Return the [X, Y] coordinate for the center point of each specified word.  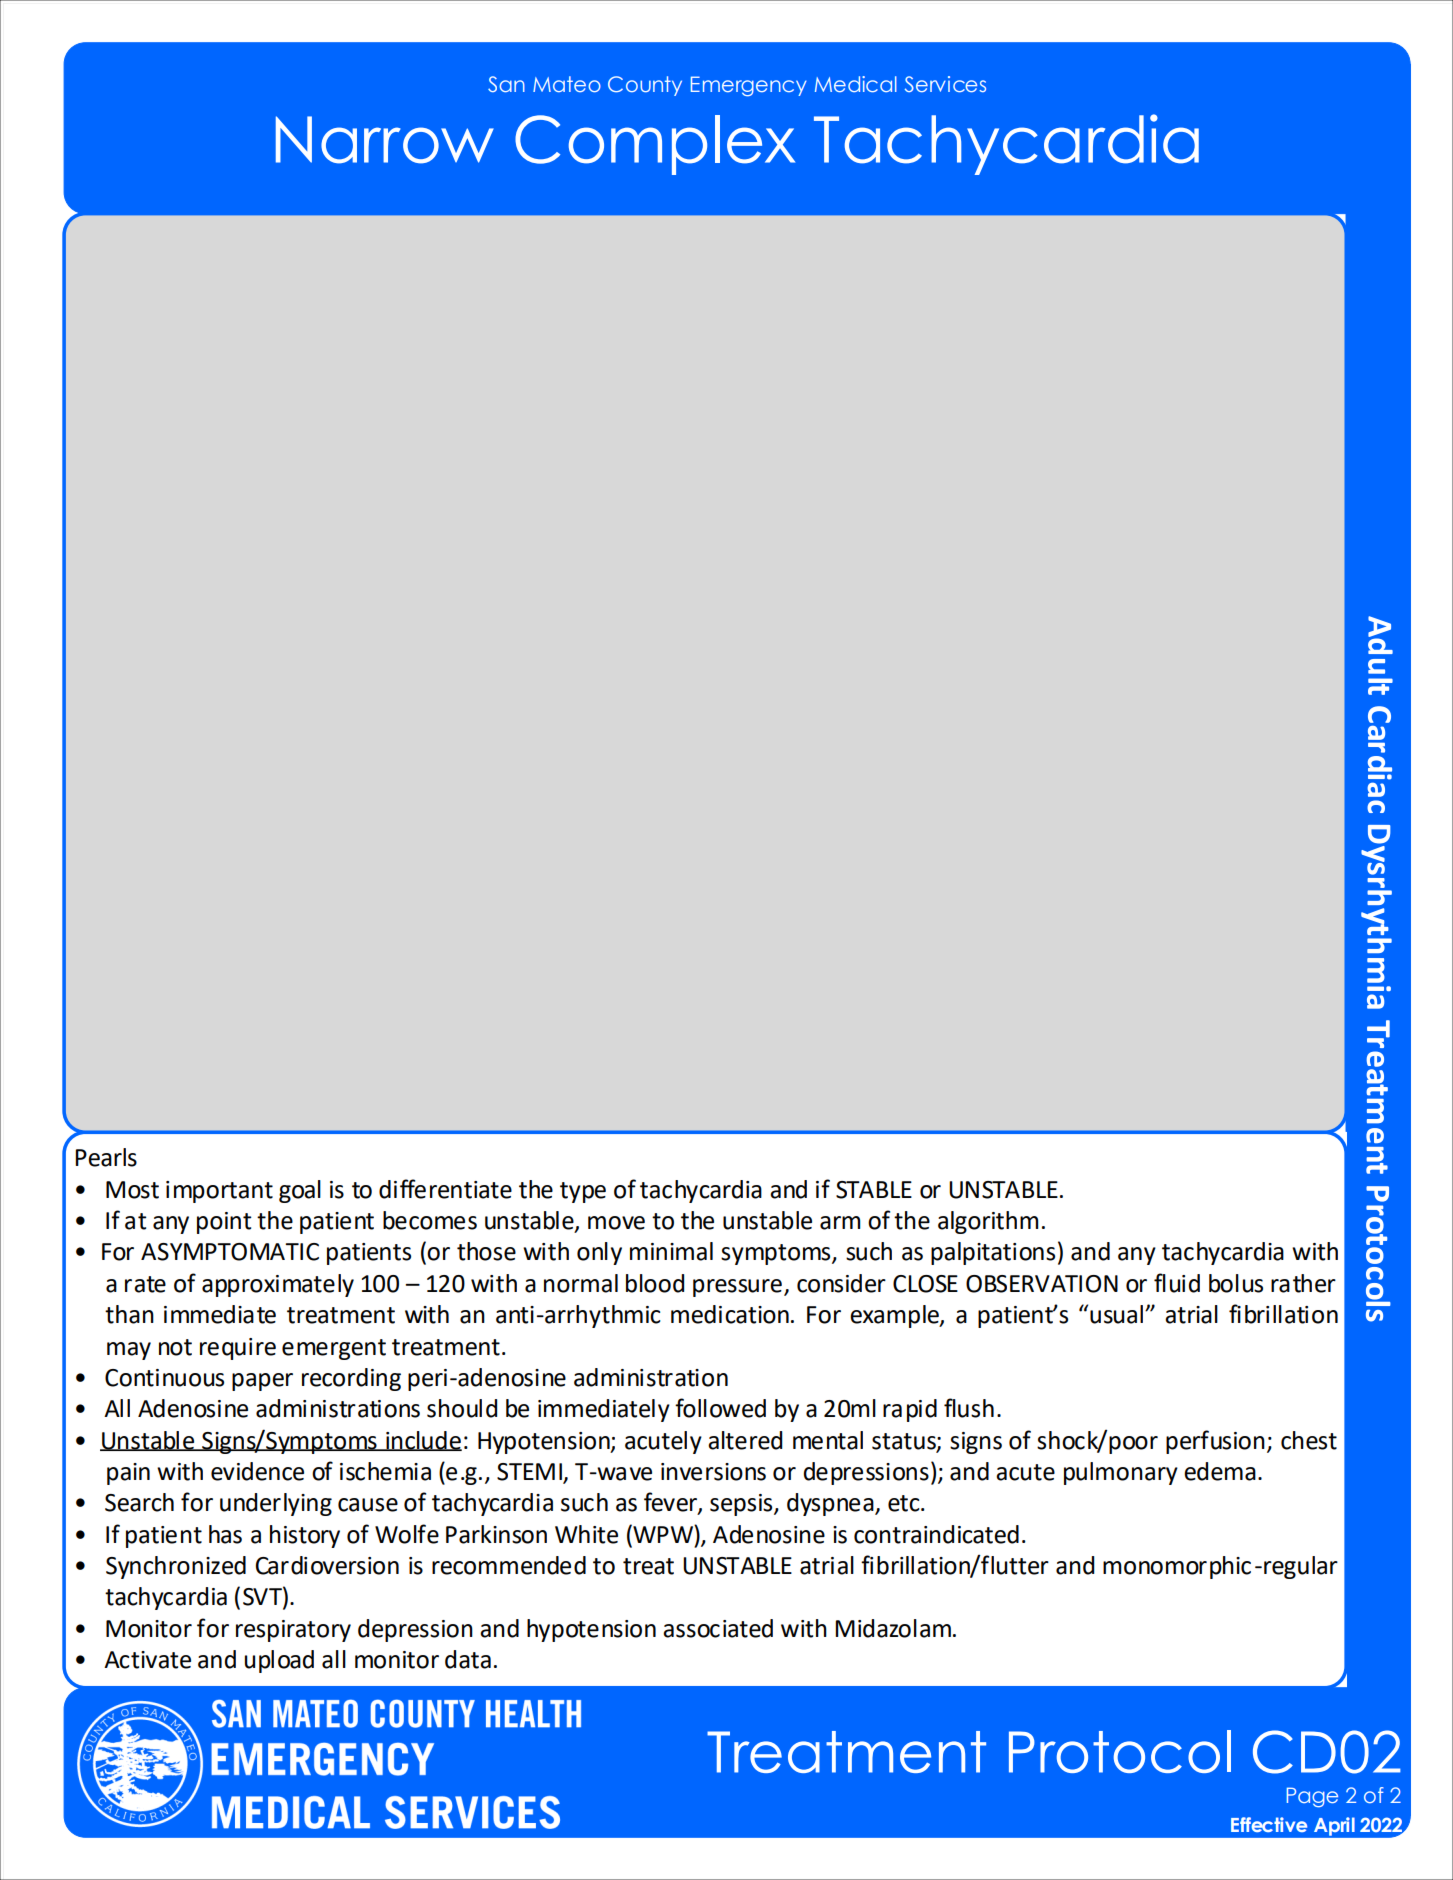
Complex [655, 145]
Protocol [1120, 1751]
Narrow [385, 140]
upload [279, 1661]
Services [945, 84]
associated [718, 1628]
